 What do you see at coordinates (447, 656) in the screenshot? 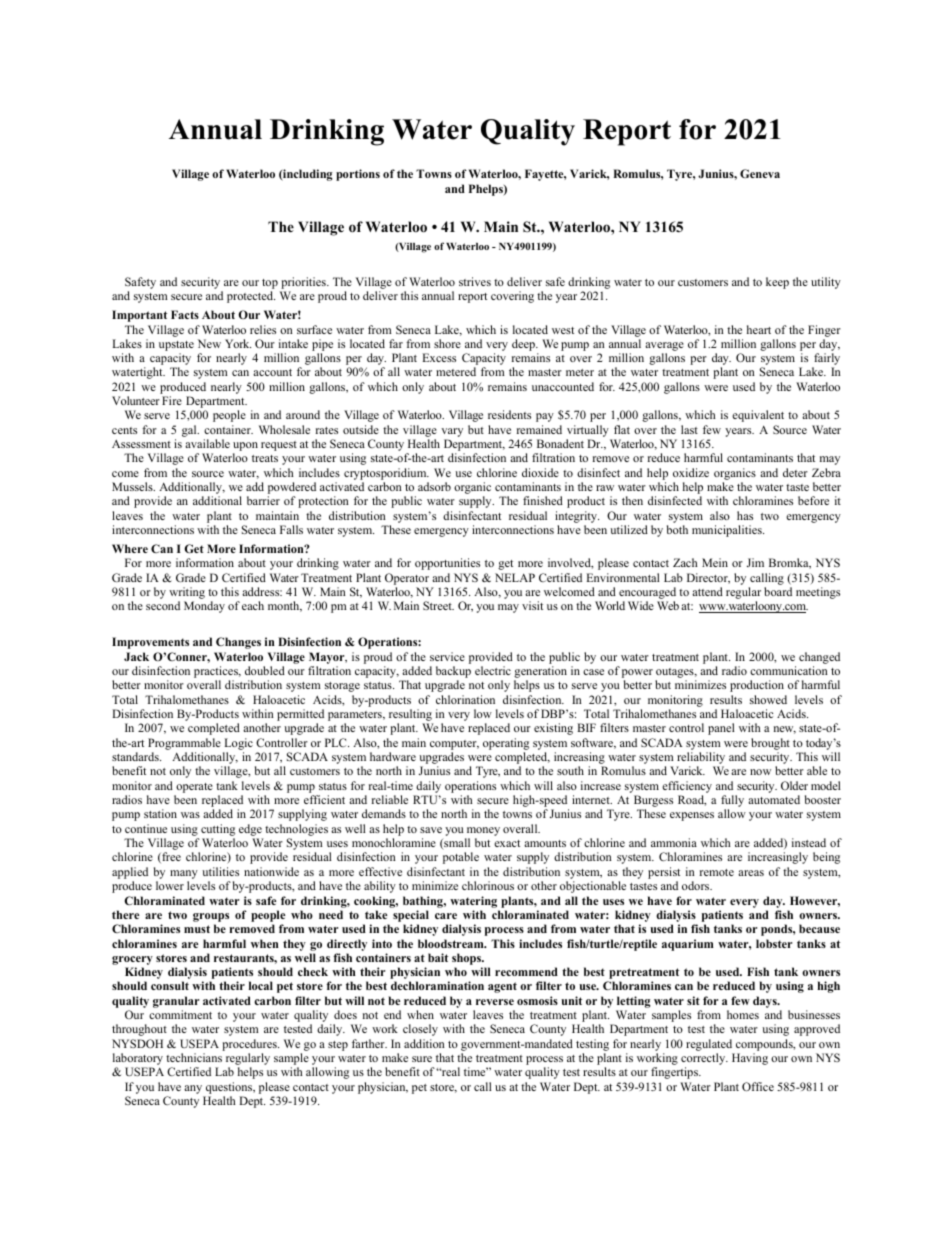
I see `service` at bounding box center [447, 656].
